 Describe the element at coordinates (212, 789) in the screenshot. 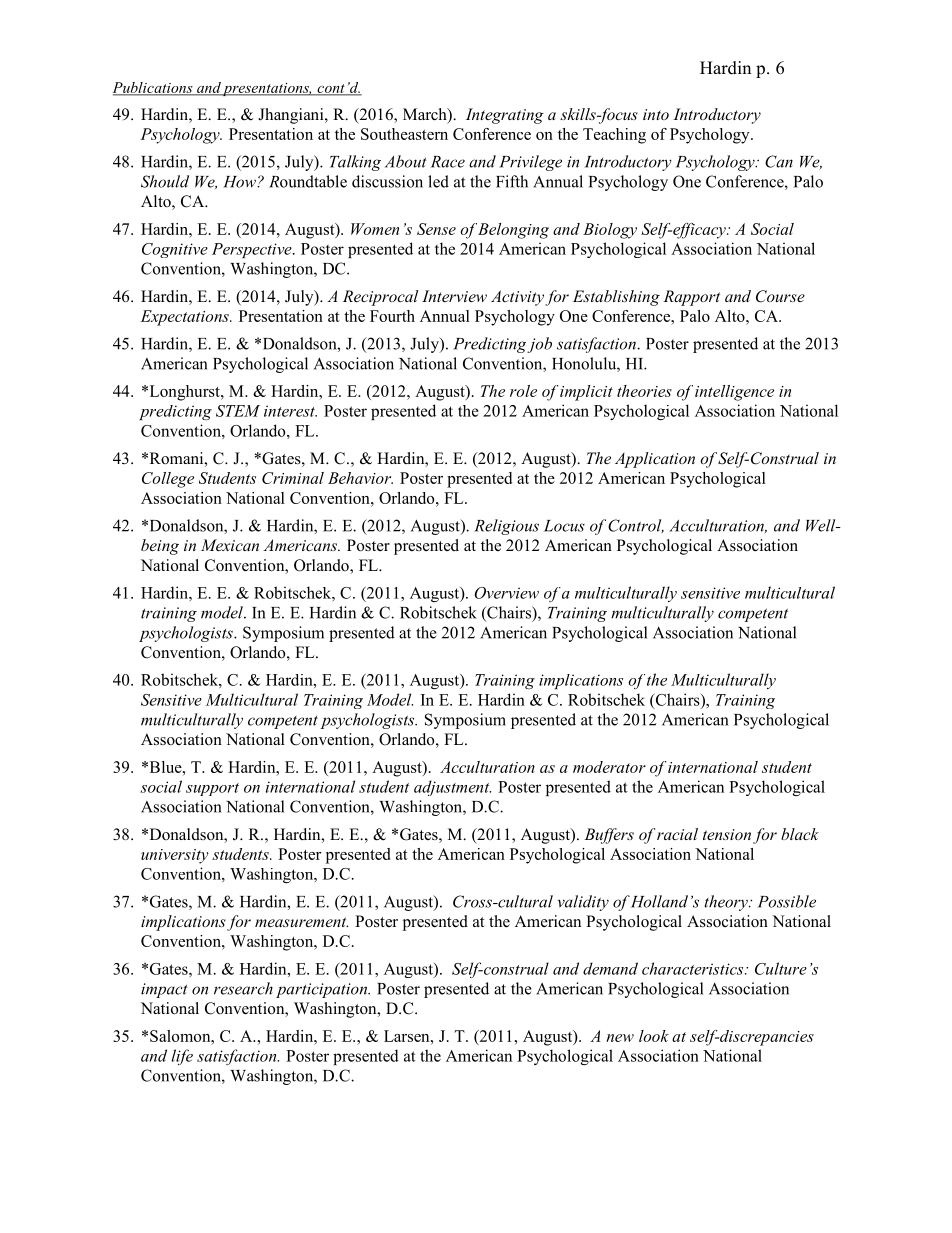

I see `support` at that location.
